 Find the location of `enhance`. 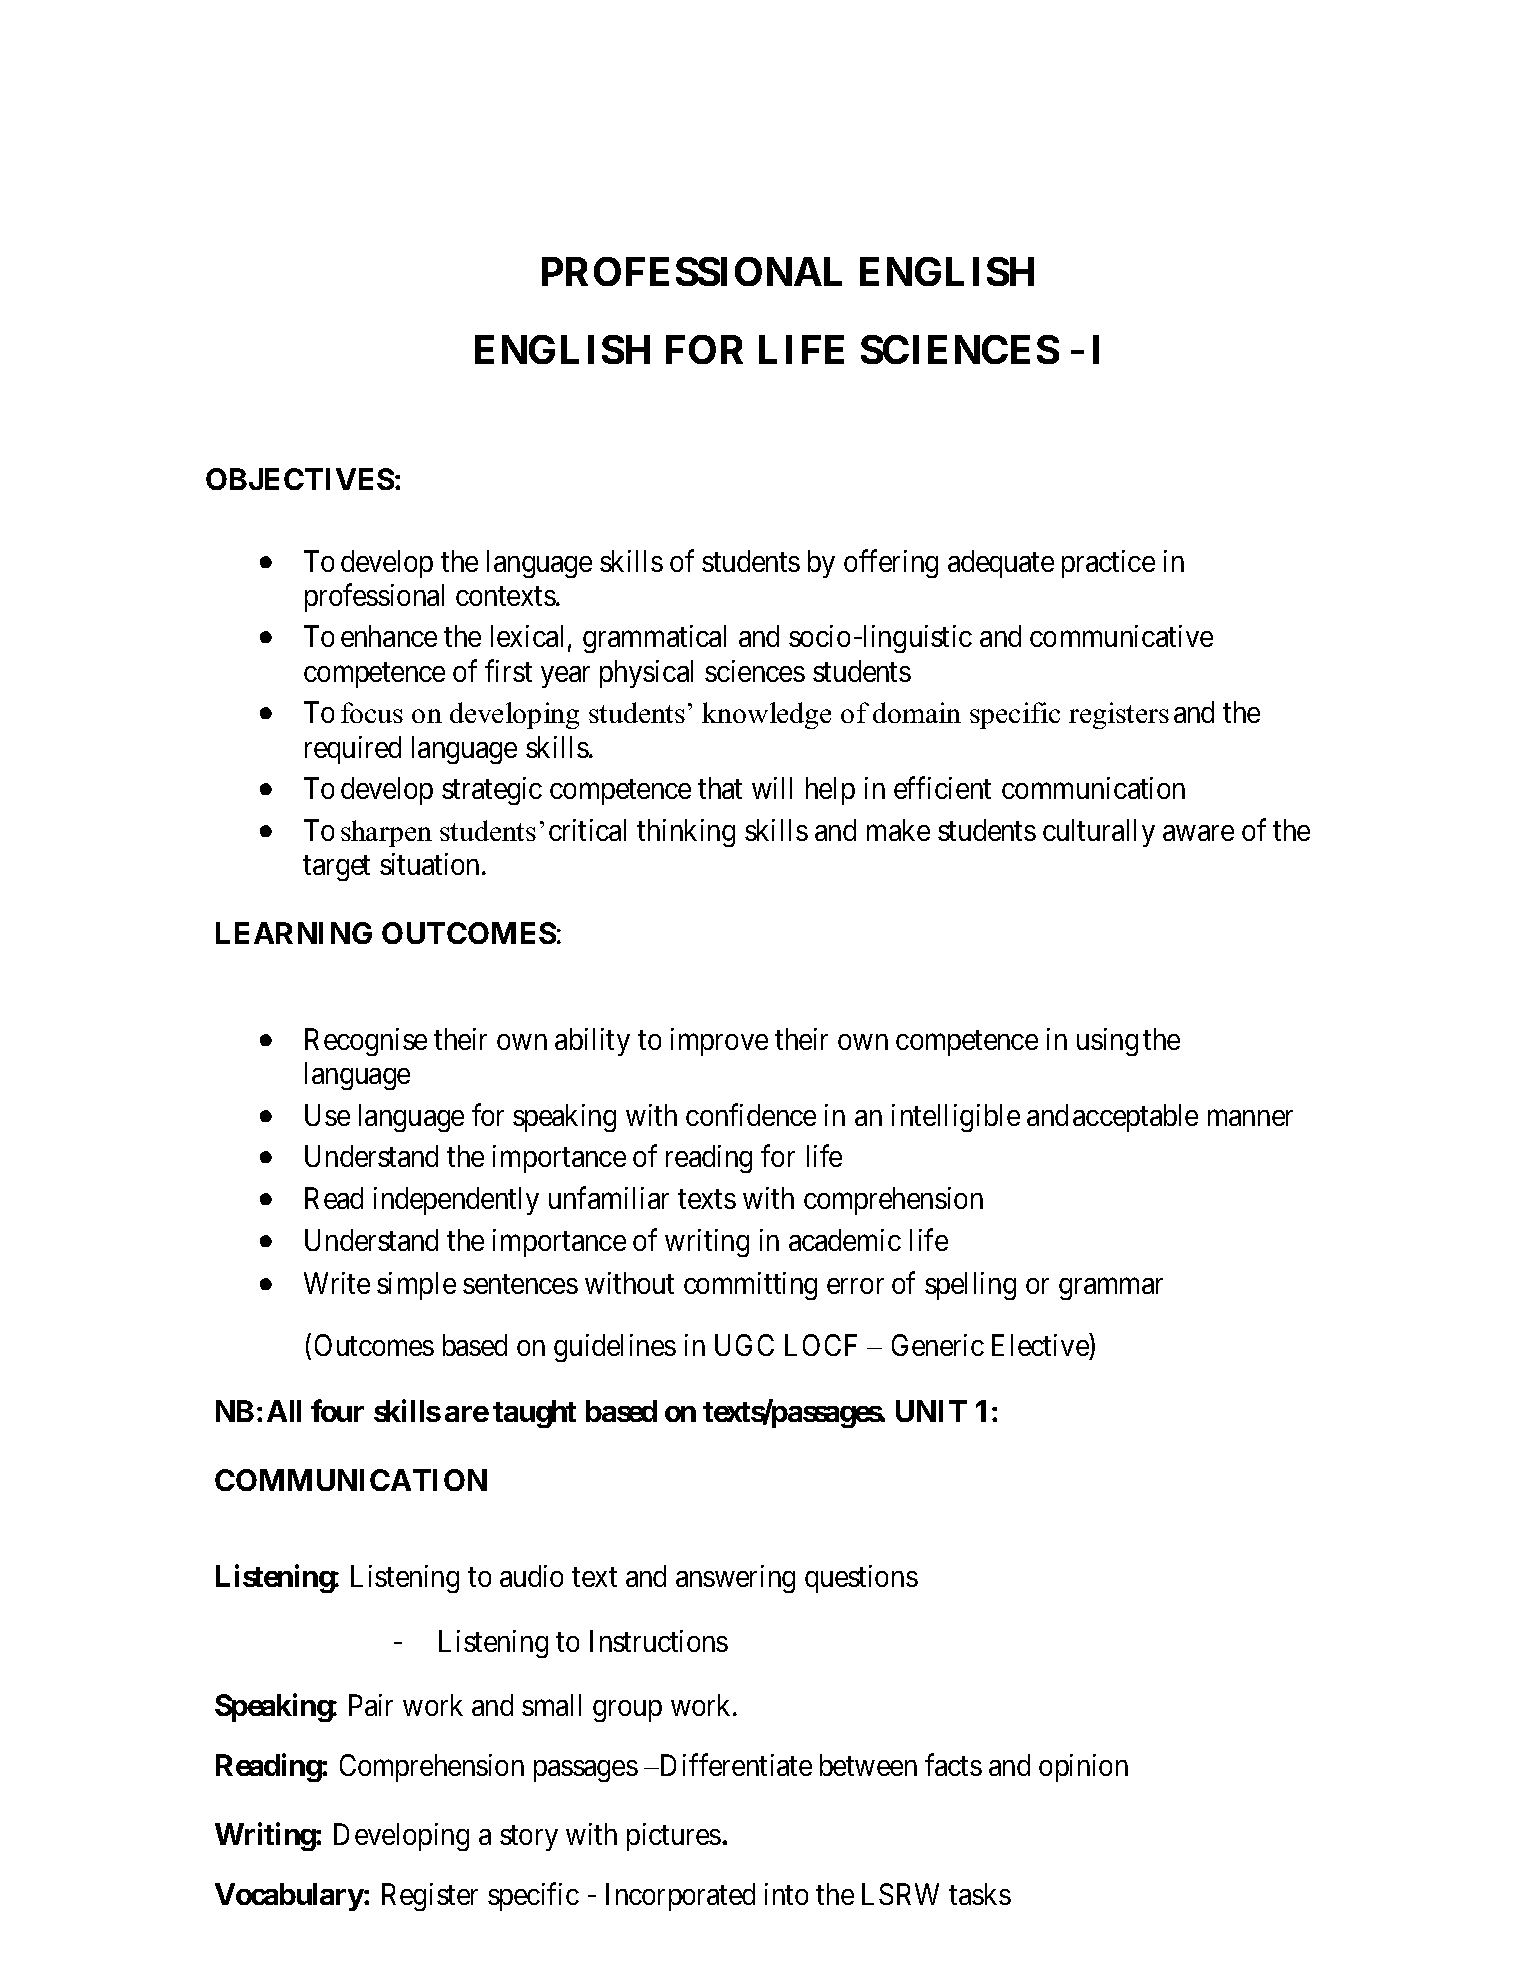

enhance is located at coordinates (389, 636).
